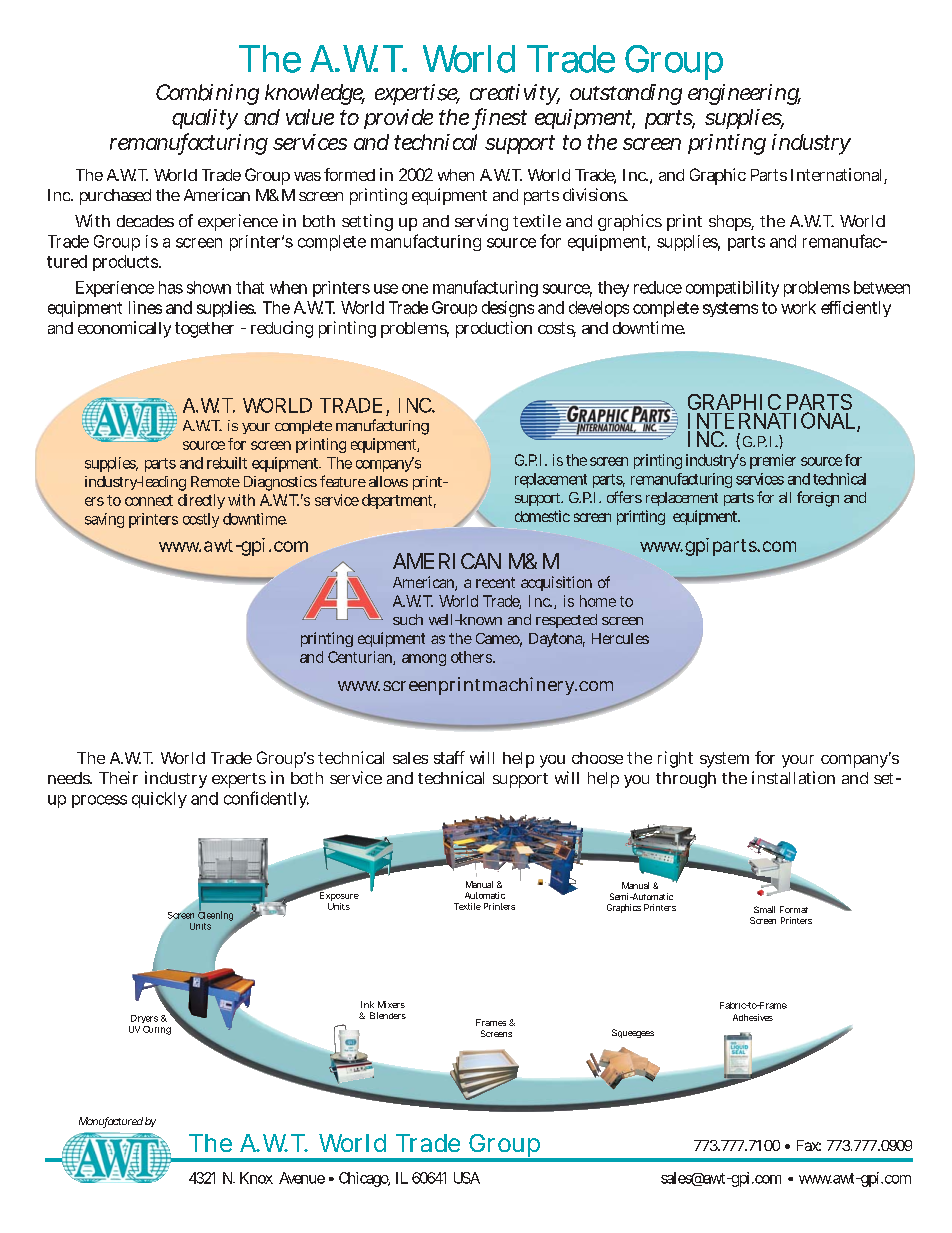 Image resolution: width=952 pixels, height=1233 pixels. I want to click on finest, so click(501, 118).
